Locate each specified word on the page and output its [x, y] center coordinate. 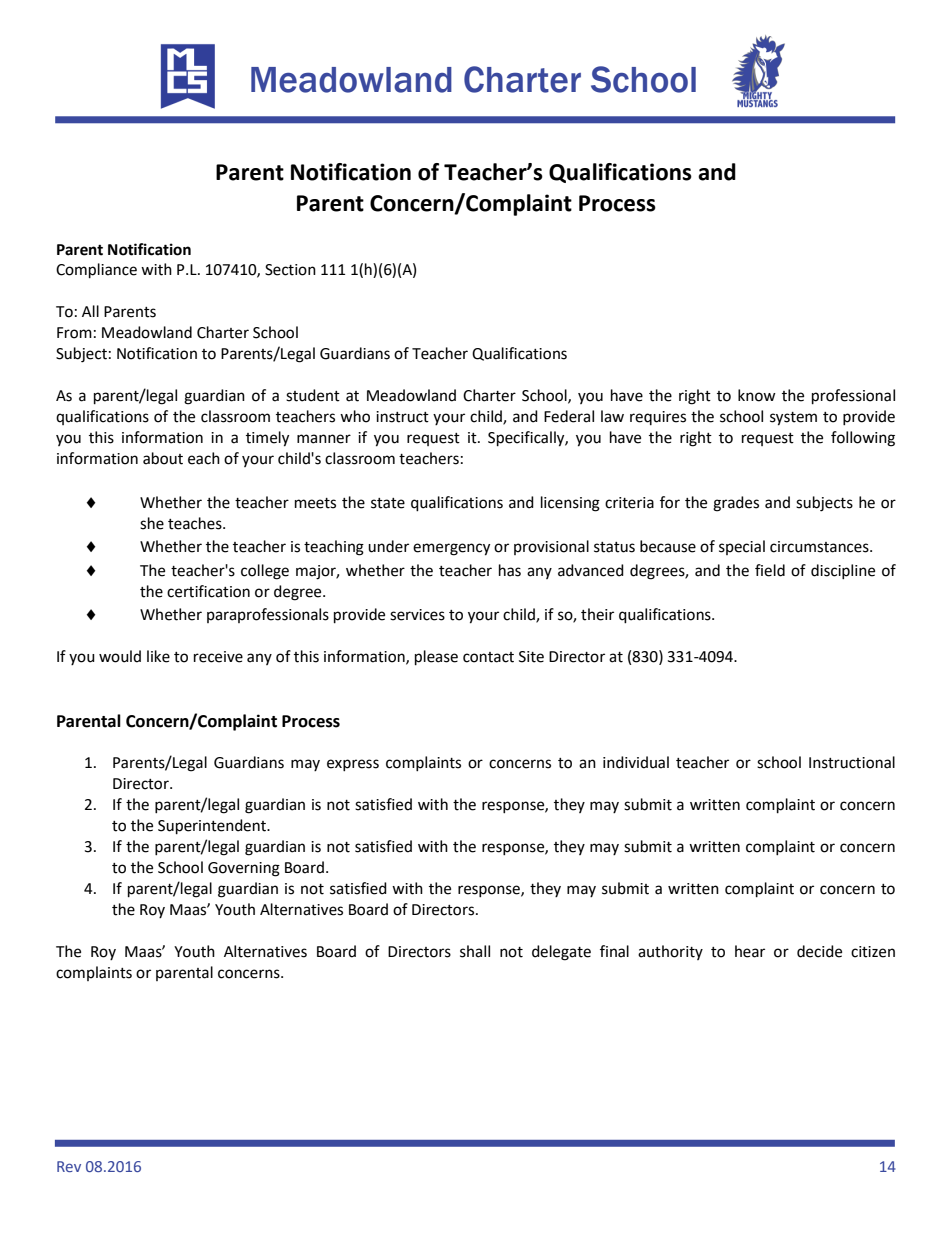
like [158, 656]
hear [750, 951]
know [757, 395]
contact [488, 657]
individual [636, 762]
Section [290, 270]
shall [475, 951]
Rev [69, 1166]
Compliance [96, 271]
